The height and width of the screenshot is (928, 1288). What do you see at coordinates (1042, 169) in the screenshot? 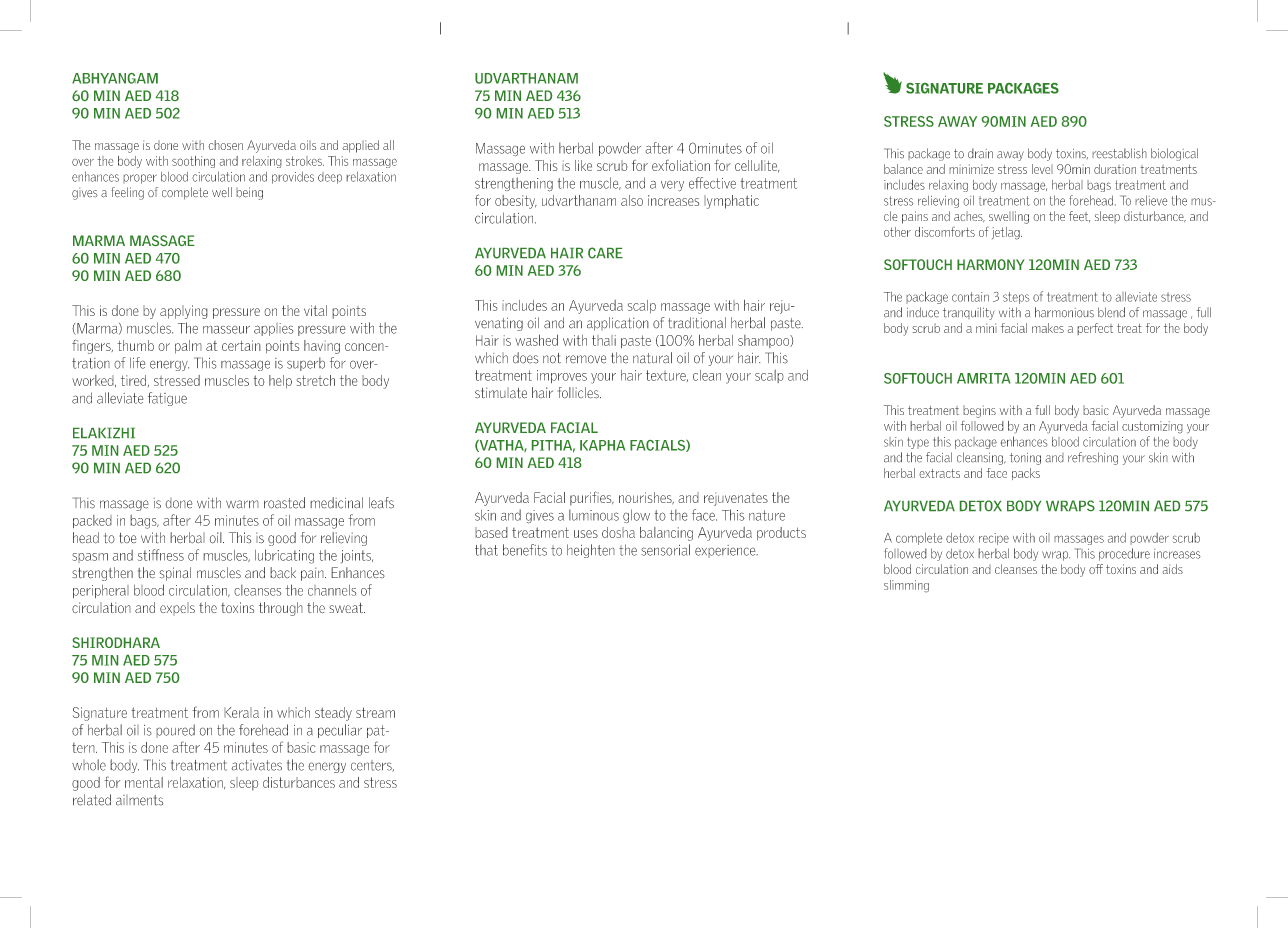
I see `level` at bounding box center [1042, 169].
